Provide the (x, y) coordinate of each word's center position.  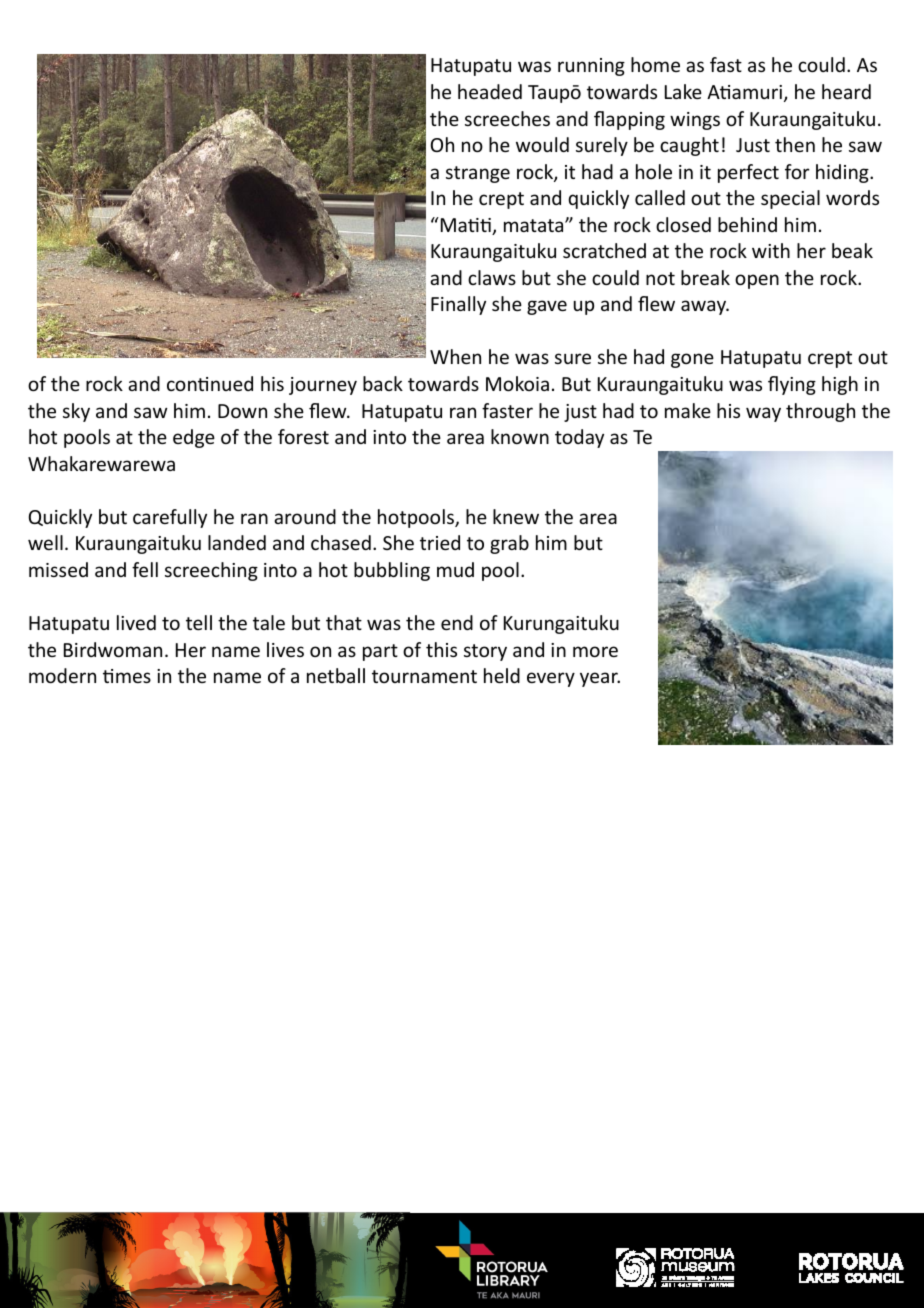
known (520, 436)
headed (490, 91)
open (757, 281)
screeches (507, 118)
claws (492, 277)
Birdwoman (113, 649)
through (820, 412)
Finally (458, 305)
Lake (683, 91)
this (441, 649)
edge (194, 438)
